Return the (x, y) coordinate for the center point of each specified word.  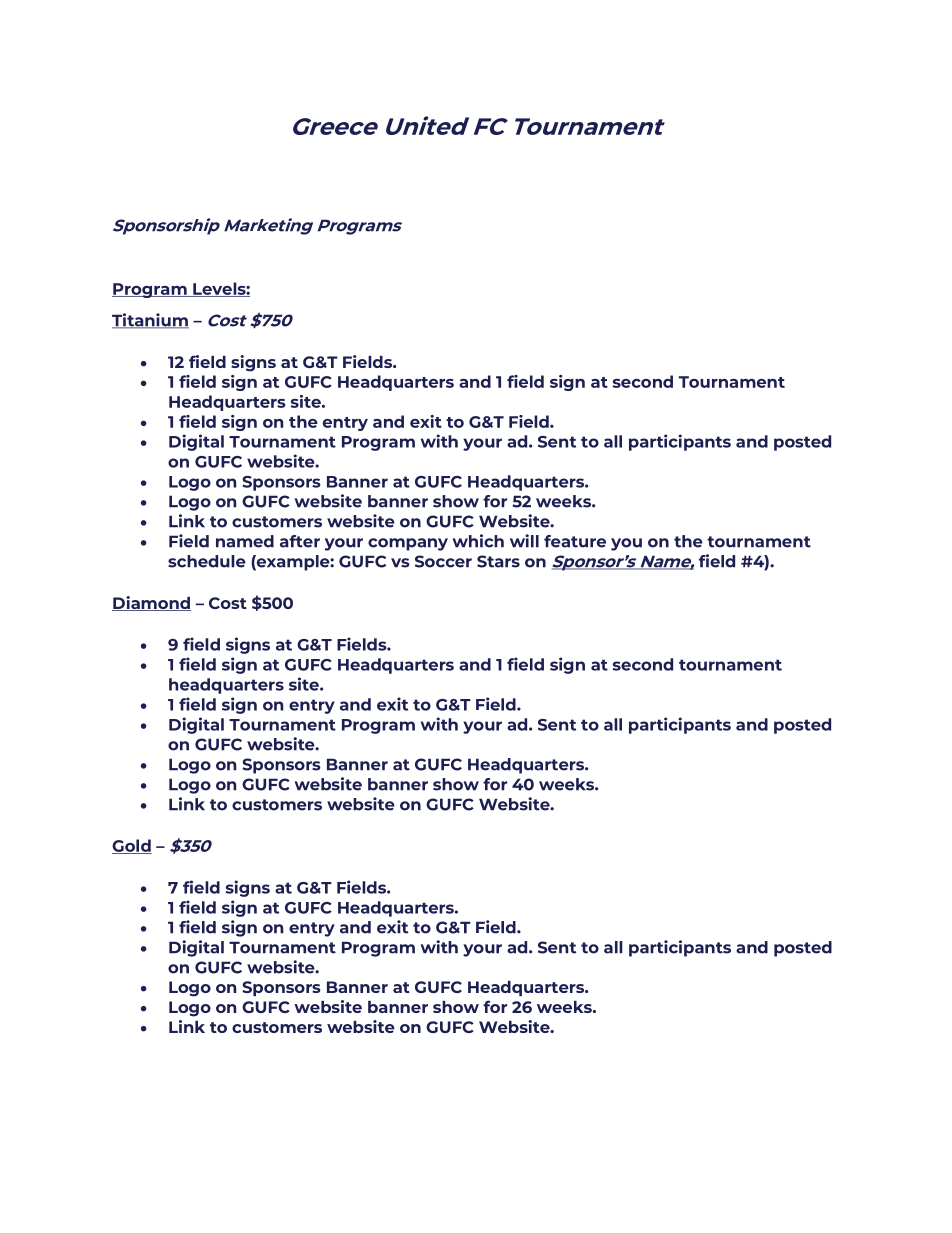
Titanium (150, 321)
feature (575, 541)
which (478, 541)
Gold (132, 846)
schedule (207, 561)
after (300, 541)
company (408, 544)
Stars (498, 561)
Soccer (443, 561)
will (524, 541)
